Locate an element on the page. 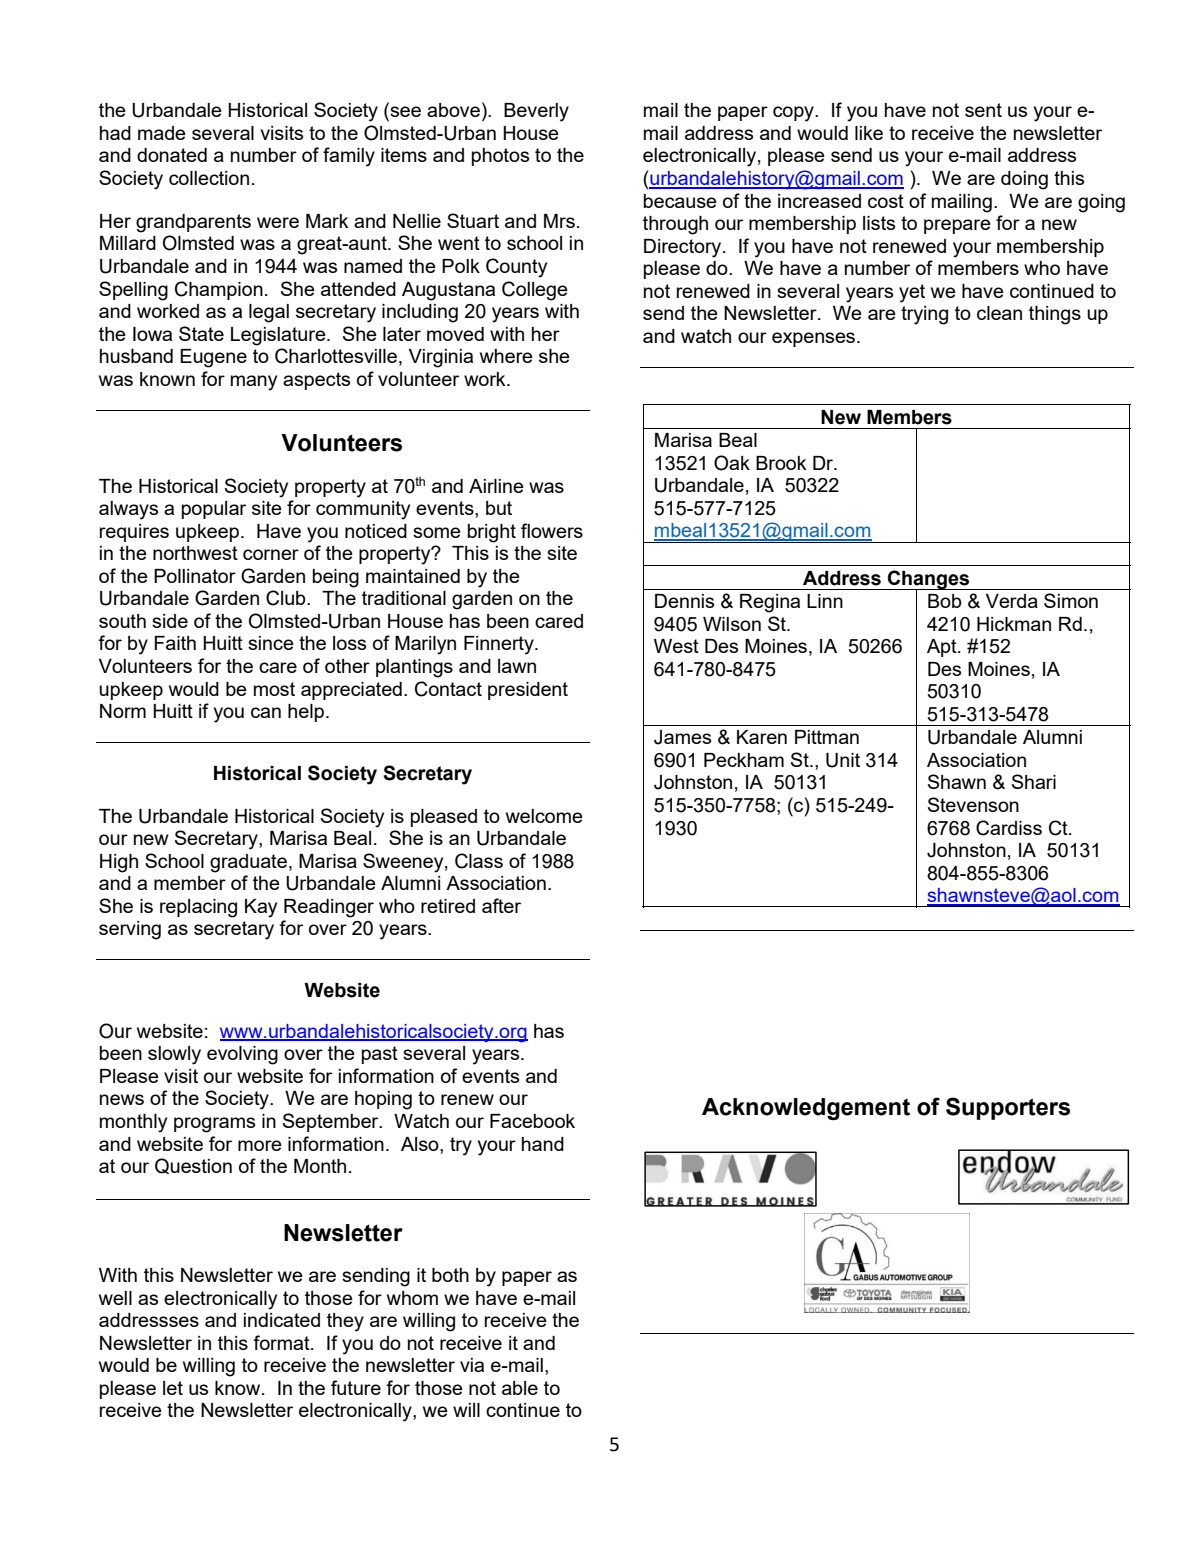  Beverly is located at coordinates (536, 112).
